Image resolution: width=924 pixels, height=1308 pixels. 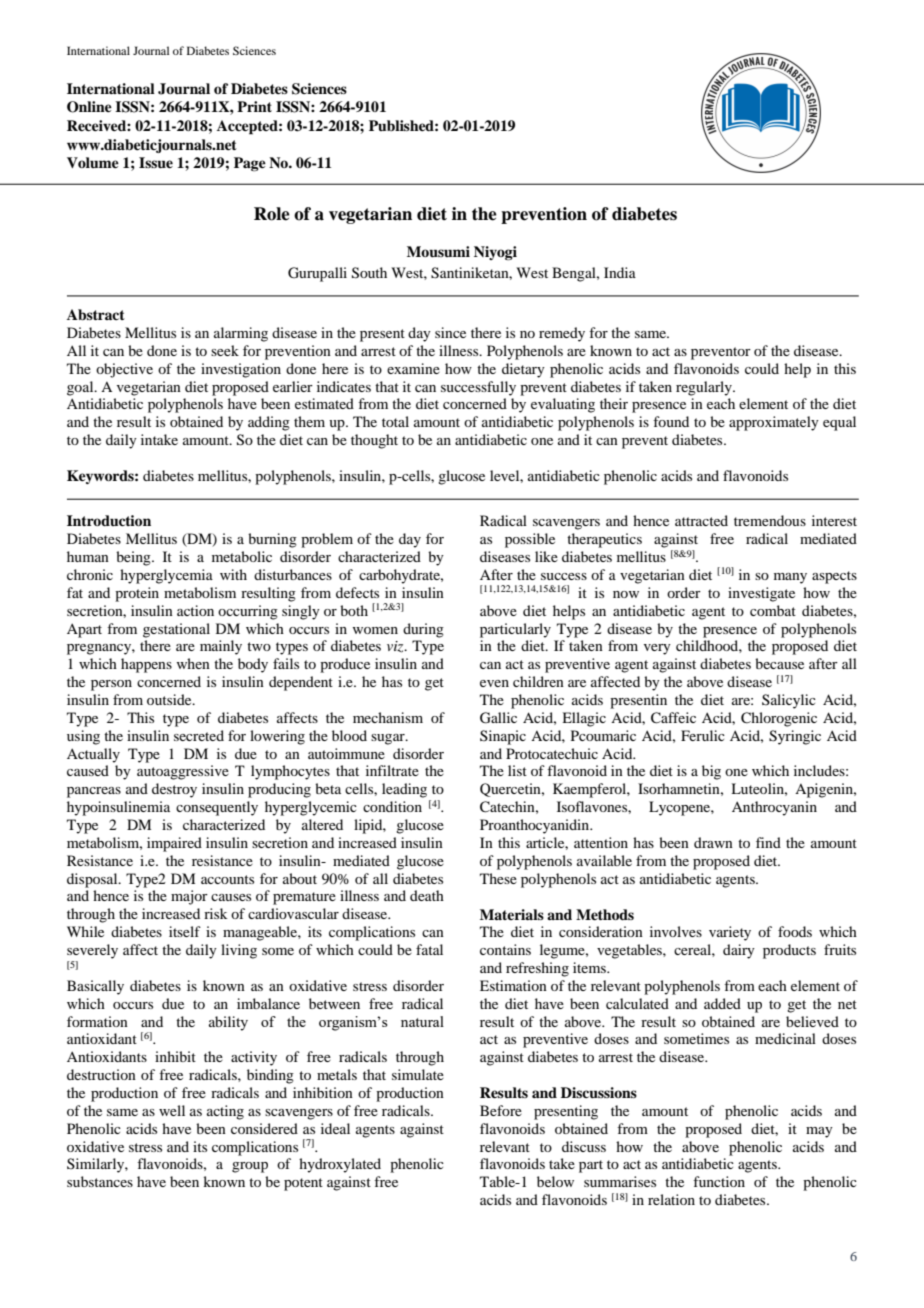 I want to click on itself, so click(x=185, y=931).
